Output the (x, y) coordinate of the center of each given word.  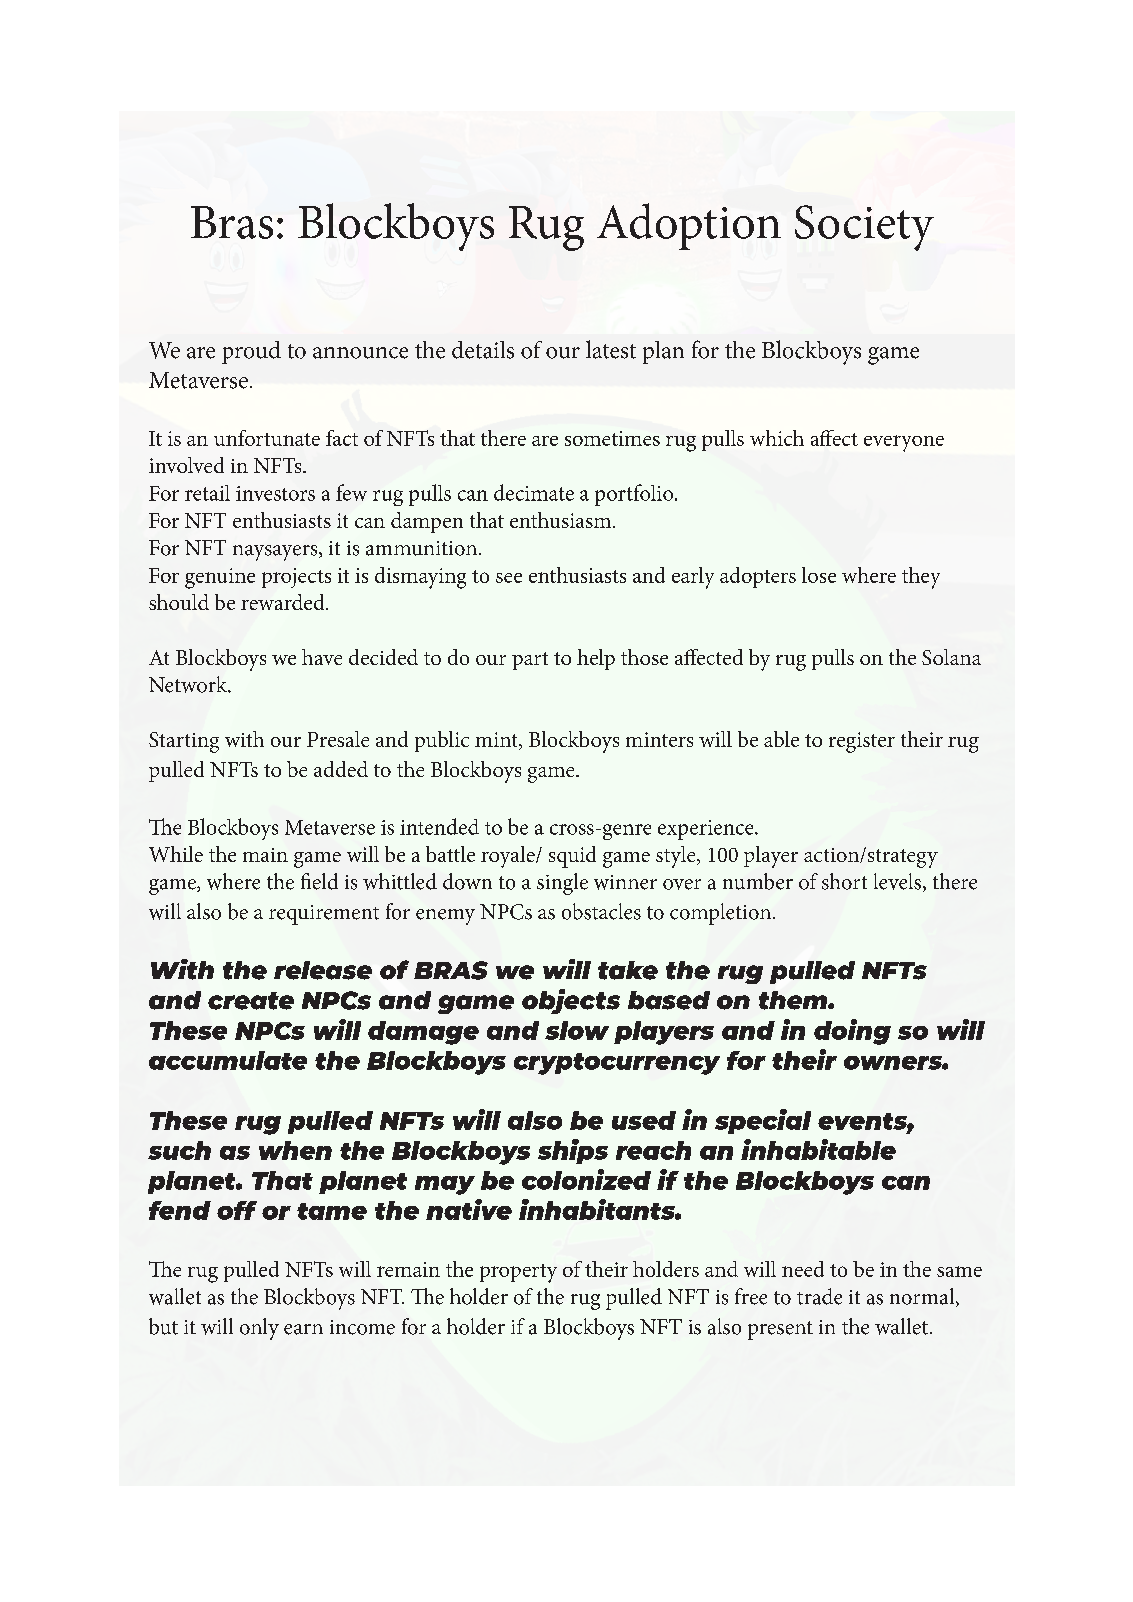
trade (819, 1296)
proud (251, 352)
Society (864, 228)
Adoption (689, 226)
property (518, 1273)
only (259, 1329)
